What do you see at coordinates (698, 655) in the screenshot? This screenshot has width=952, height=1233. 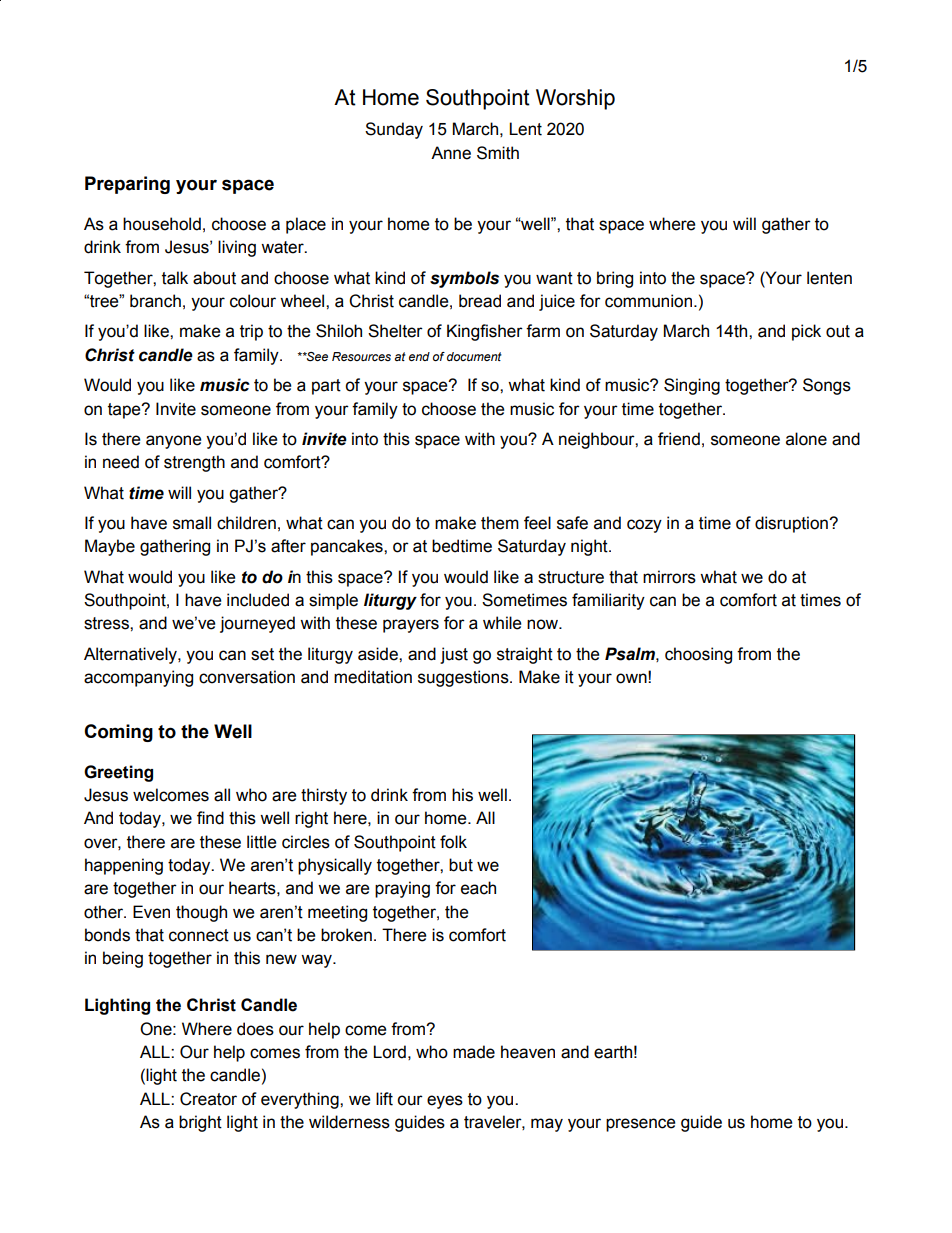 I see `choosing` at bounding box center [698, 655].
